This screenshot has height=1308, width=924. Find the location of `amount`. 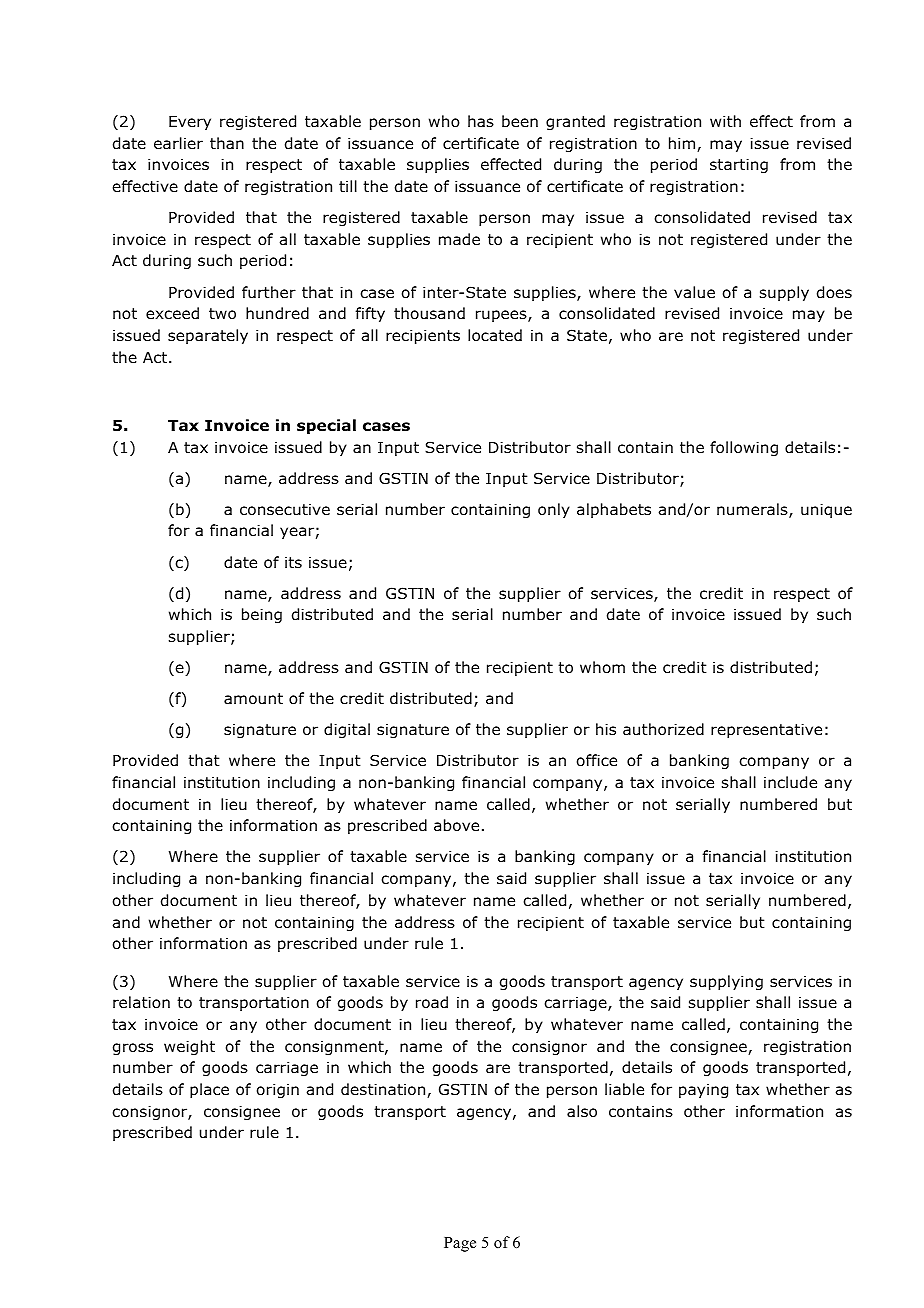

amount is located at coordinates (253, 699).
